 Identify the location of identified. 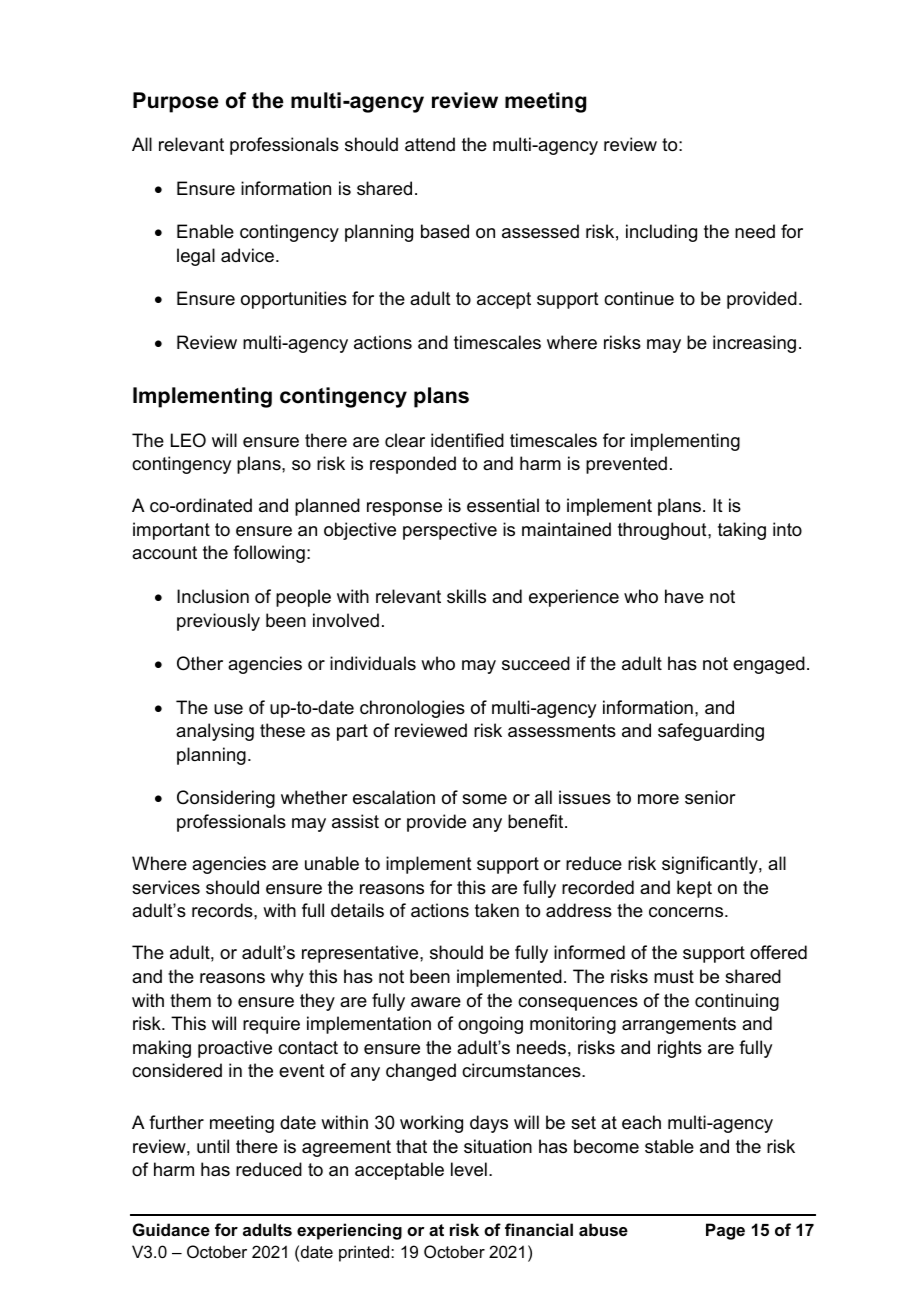
(467, 440).
